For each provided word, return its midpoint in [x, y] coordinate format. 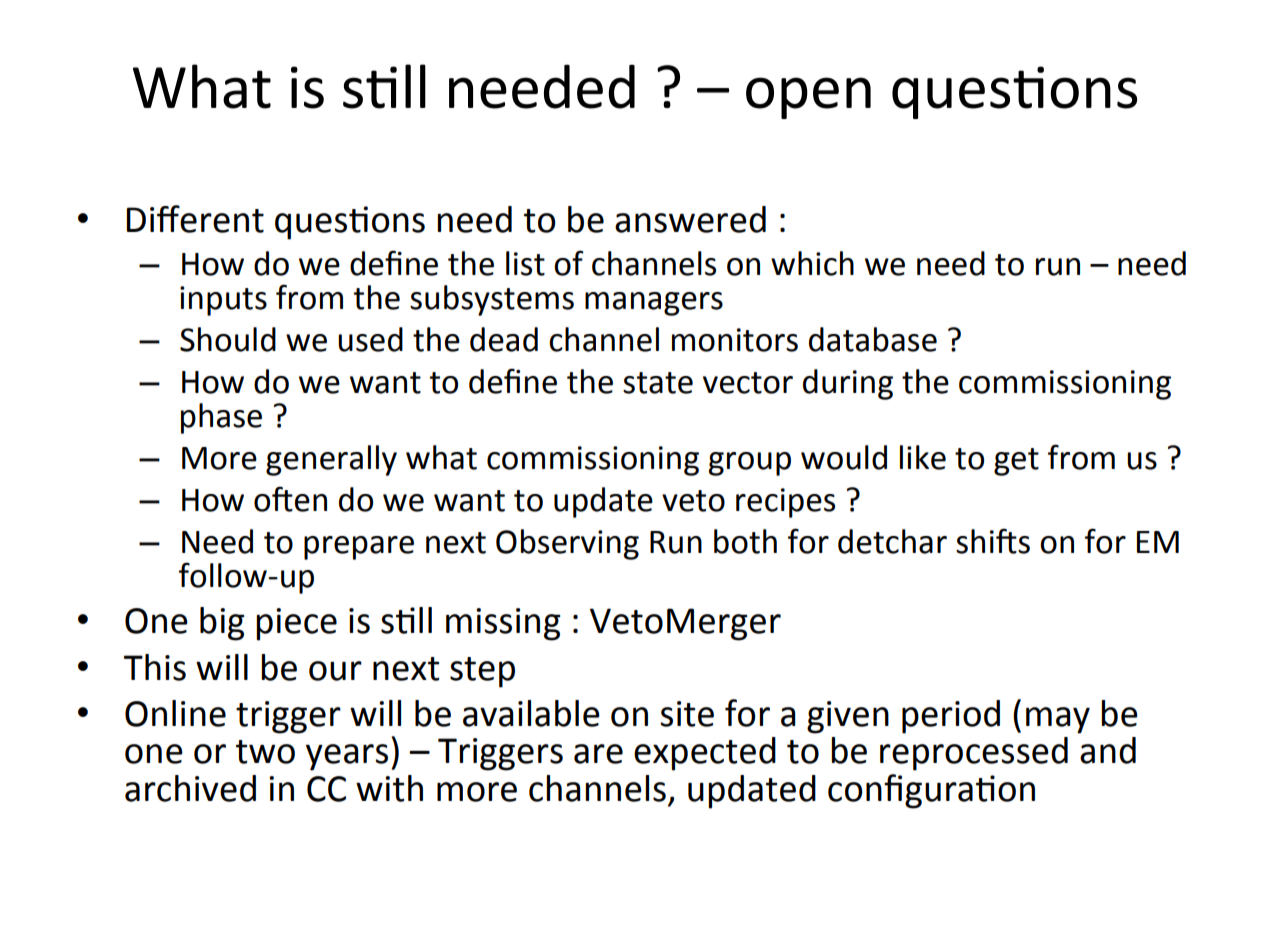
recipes [785, 503]
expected [705, 754]
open [808, 98]
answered [690, 219]
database [873, 339]
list [525, 263]
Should [228, 339]
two [265, 752]
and [1108, 750]
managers [654, 304]
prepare [359, 548]
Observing [567, 544]
